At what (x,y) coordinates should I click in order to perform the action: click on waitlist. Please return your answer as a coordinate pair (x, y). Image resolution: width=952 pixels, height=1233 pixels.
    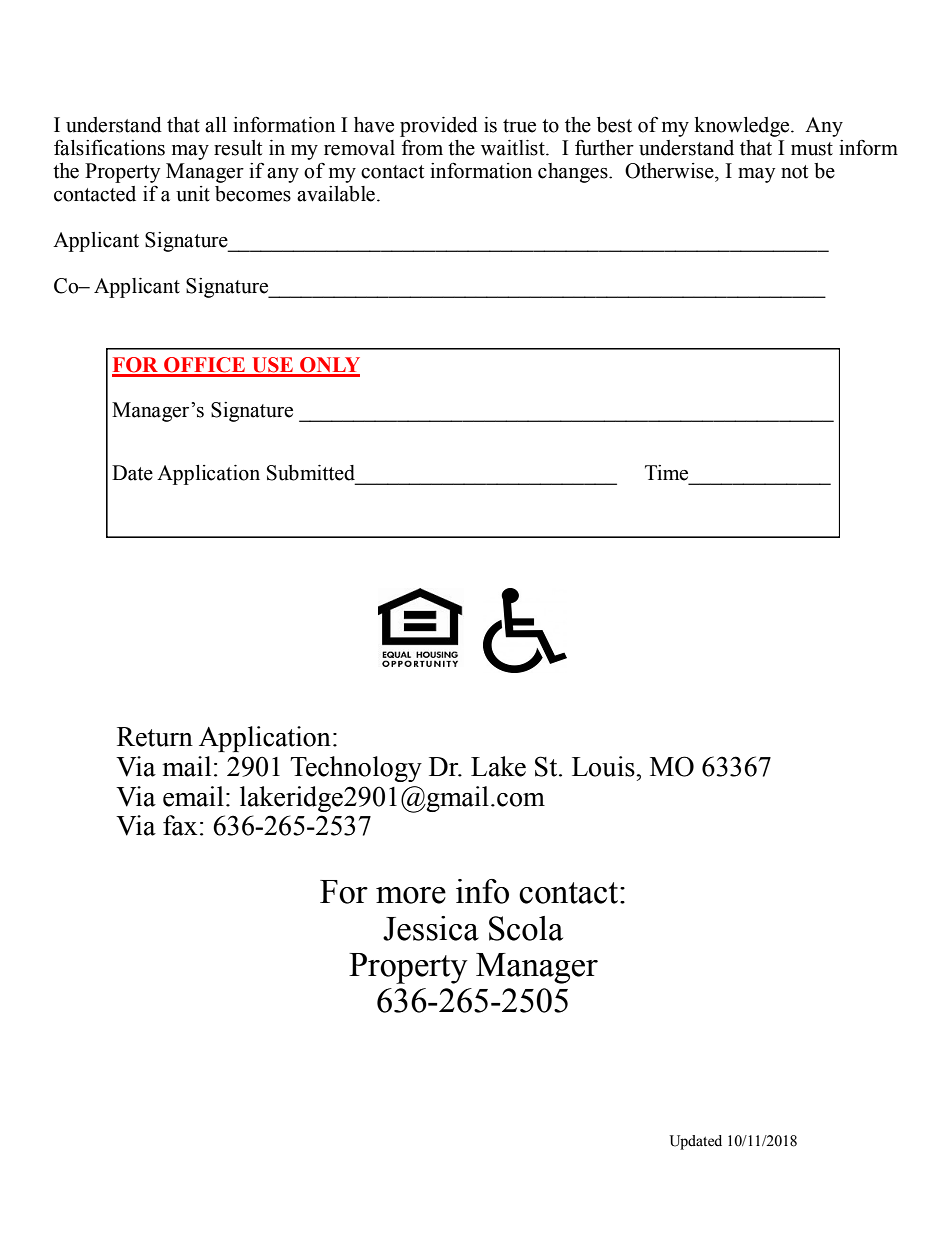
    Looking at the image, I should click on (514, 148).
